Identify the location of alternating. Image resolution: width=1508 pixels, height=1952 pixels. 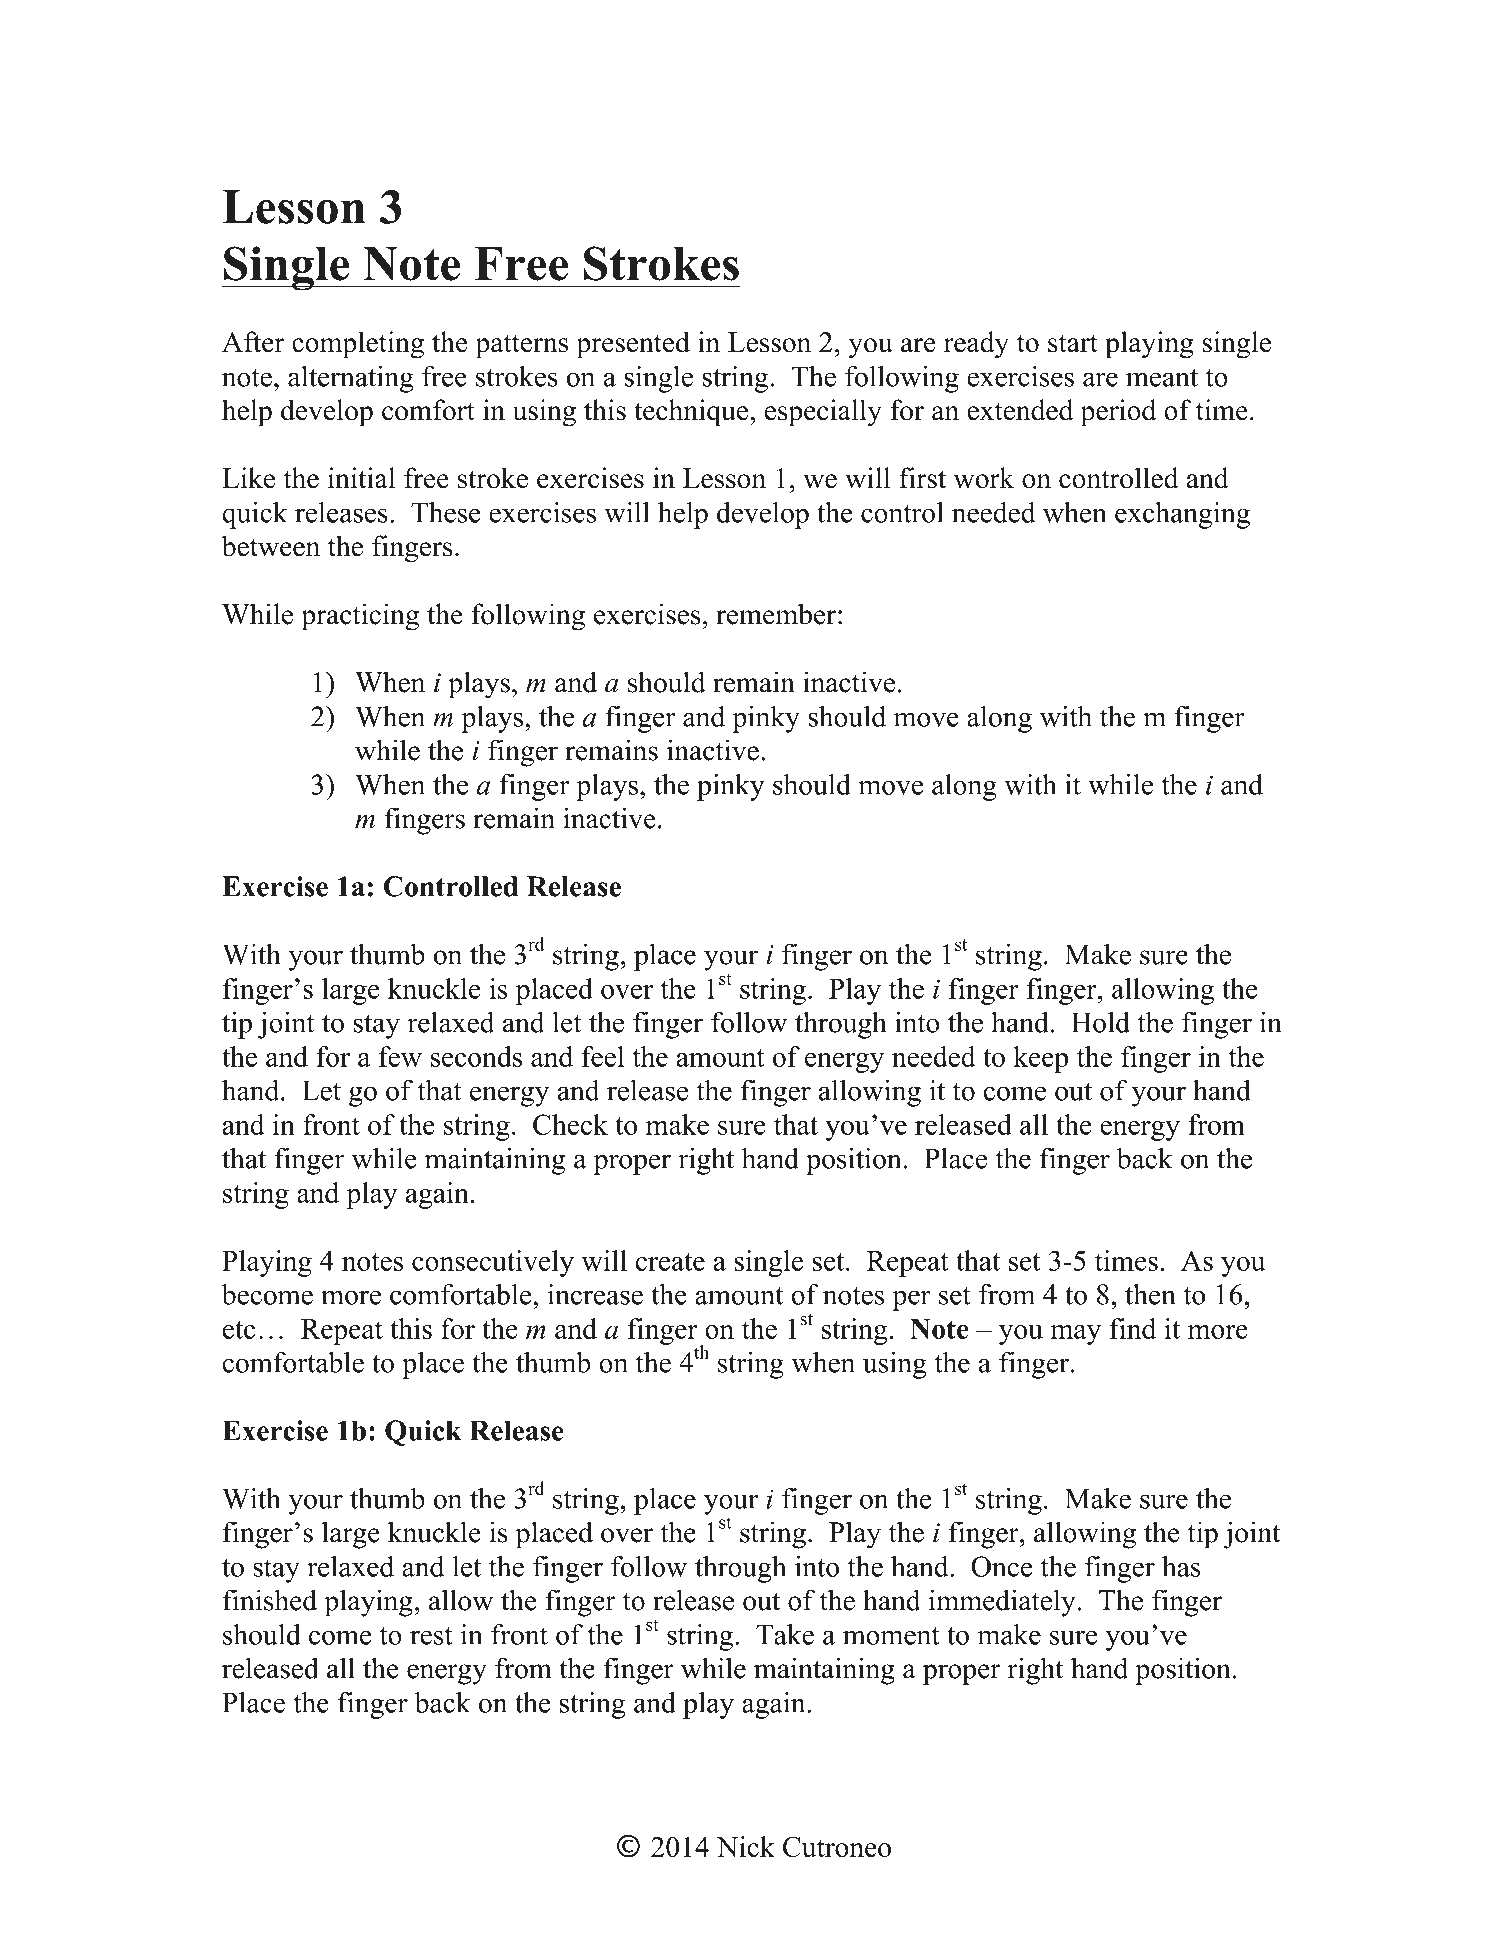
(351, 379).
